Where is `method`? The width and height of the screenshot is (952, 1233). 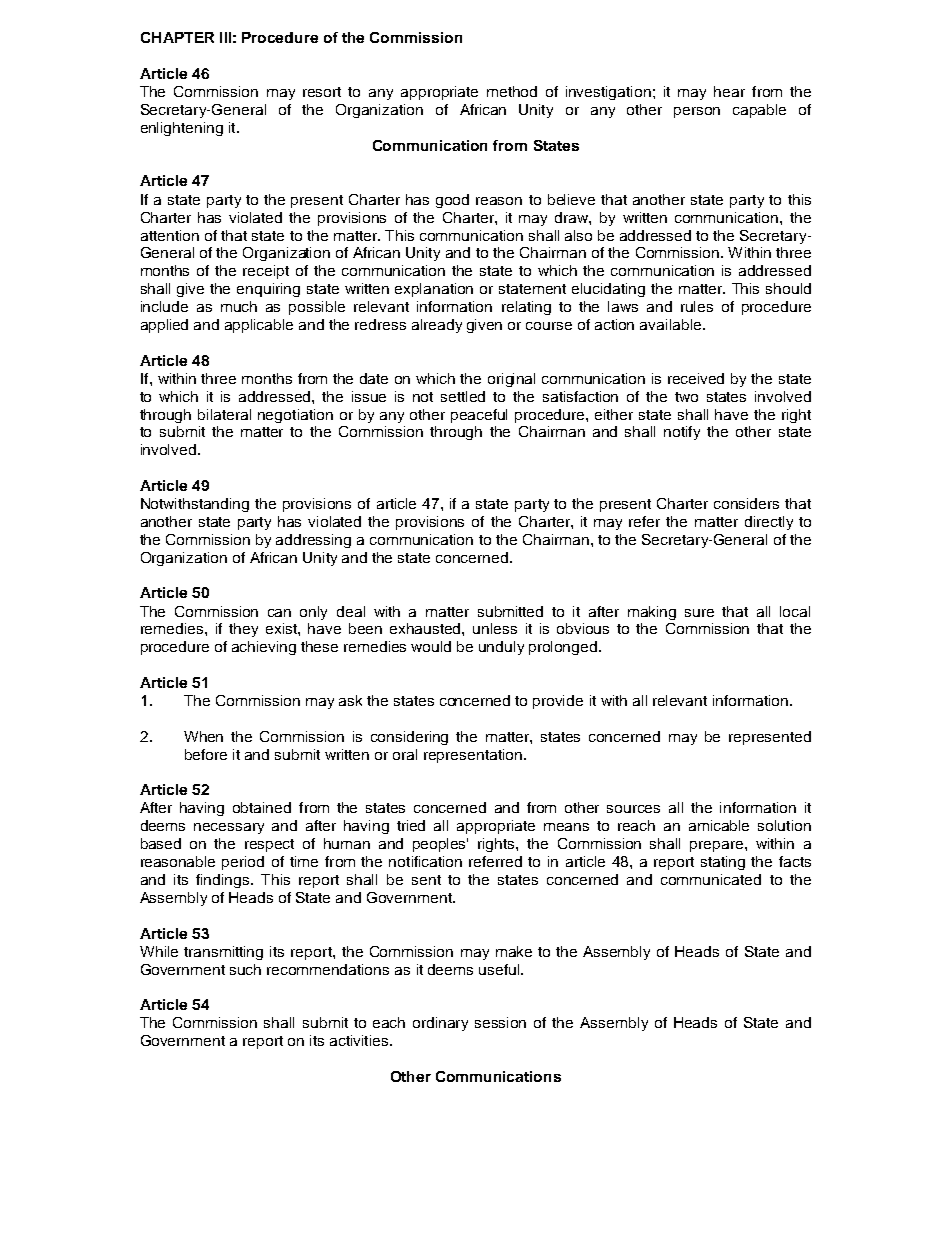 method is located at coordinates (512, 91).
